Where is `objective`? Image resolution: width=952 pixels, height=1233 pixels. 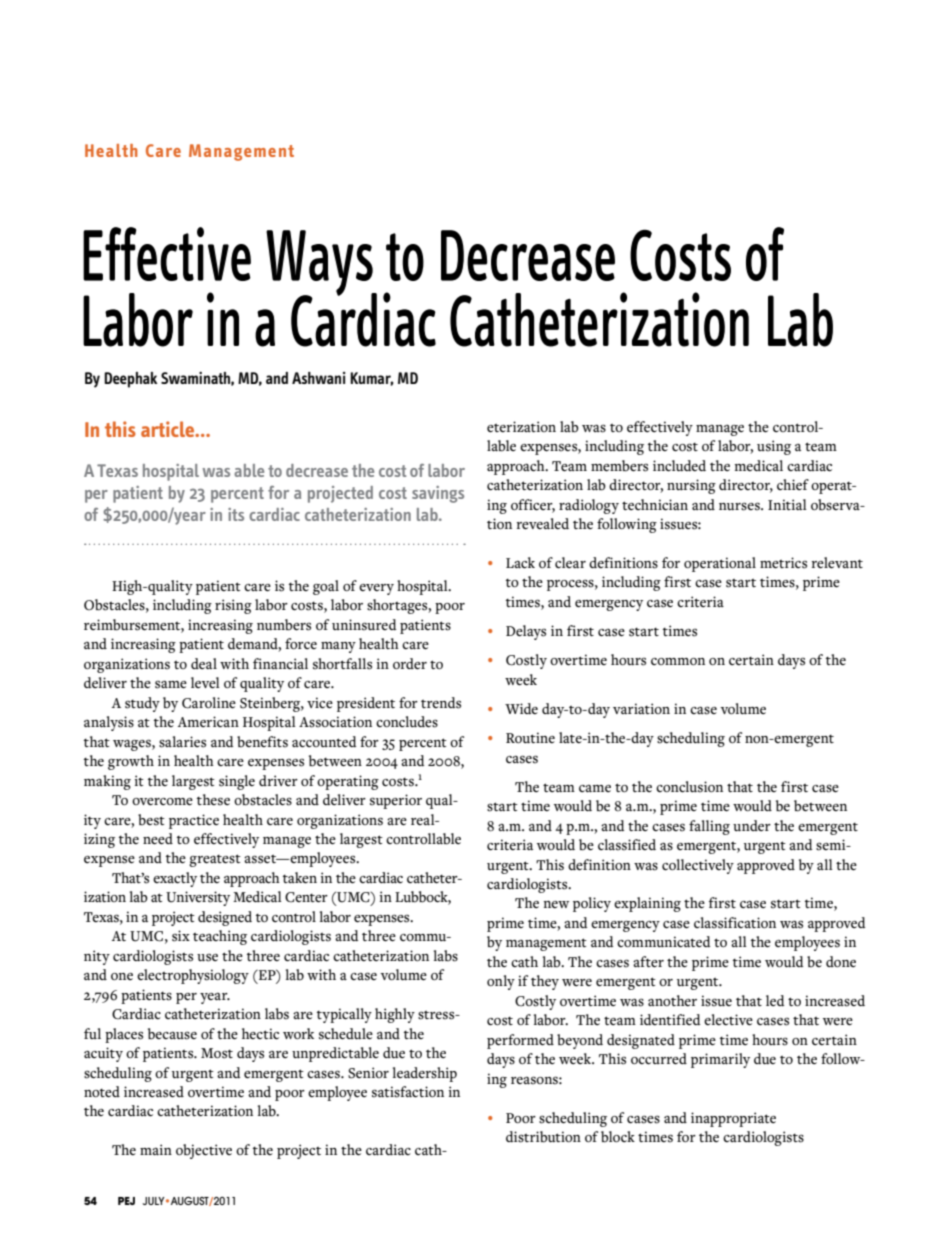
objective is located at coordinates (204, 1151).
